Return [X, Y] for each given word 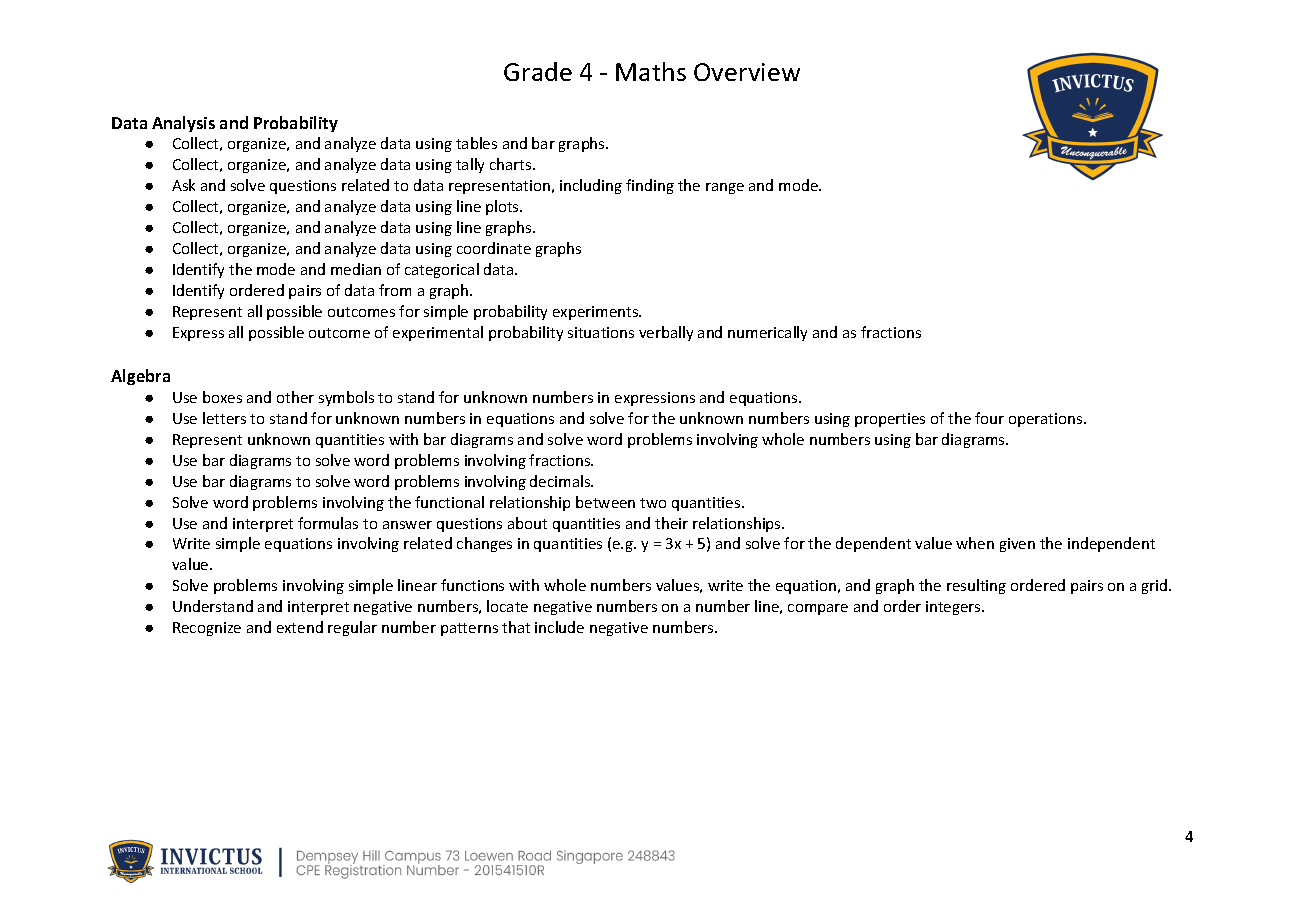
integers [954, 608]
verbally [666, 333]
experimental [438, 333]
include [559, 627]
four [989, 418]
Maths [651, 71]
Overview [747, 72]
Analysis [183, 124]
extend [300, 627]
